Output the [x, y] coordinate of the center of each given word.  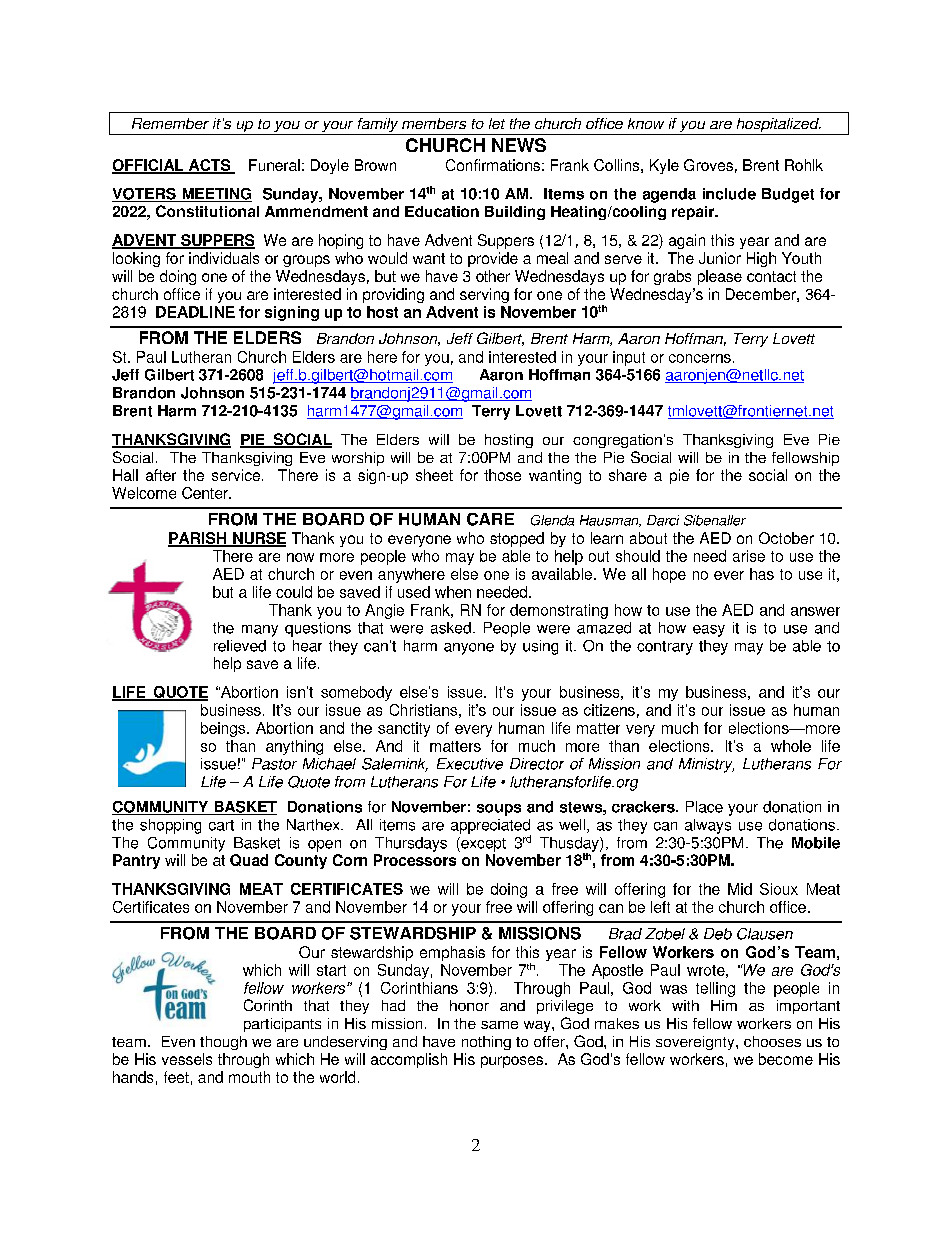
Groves [708, 165]
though [223, 1043]
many [260, 631]
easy [709, 631]
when [453, 592]
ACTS [209, 166]
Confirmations [493, 165]
